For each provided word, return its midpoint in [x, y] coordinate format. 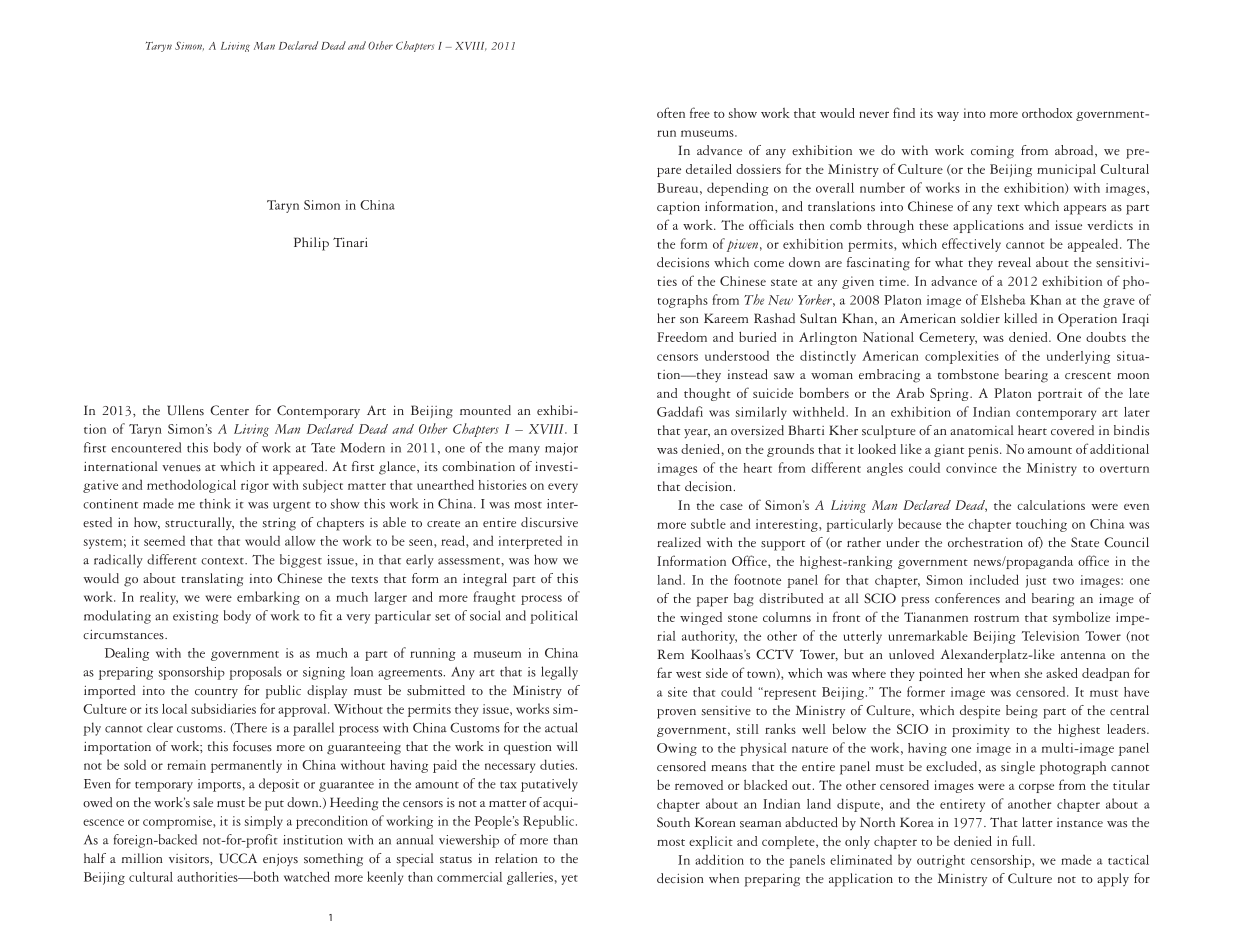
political [554, 617]
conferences [967, 598]
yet [570, 880]
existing [196, 617]
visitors [190, 859]
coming [992, 152]
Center [229, 410]
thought [707, 394]
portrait [1060, 394]
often [671, 112]
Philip [311, 244]
